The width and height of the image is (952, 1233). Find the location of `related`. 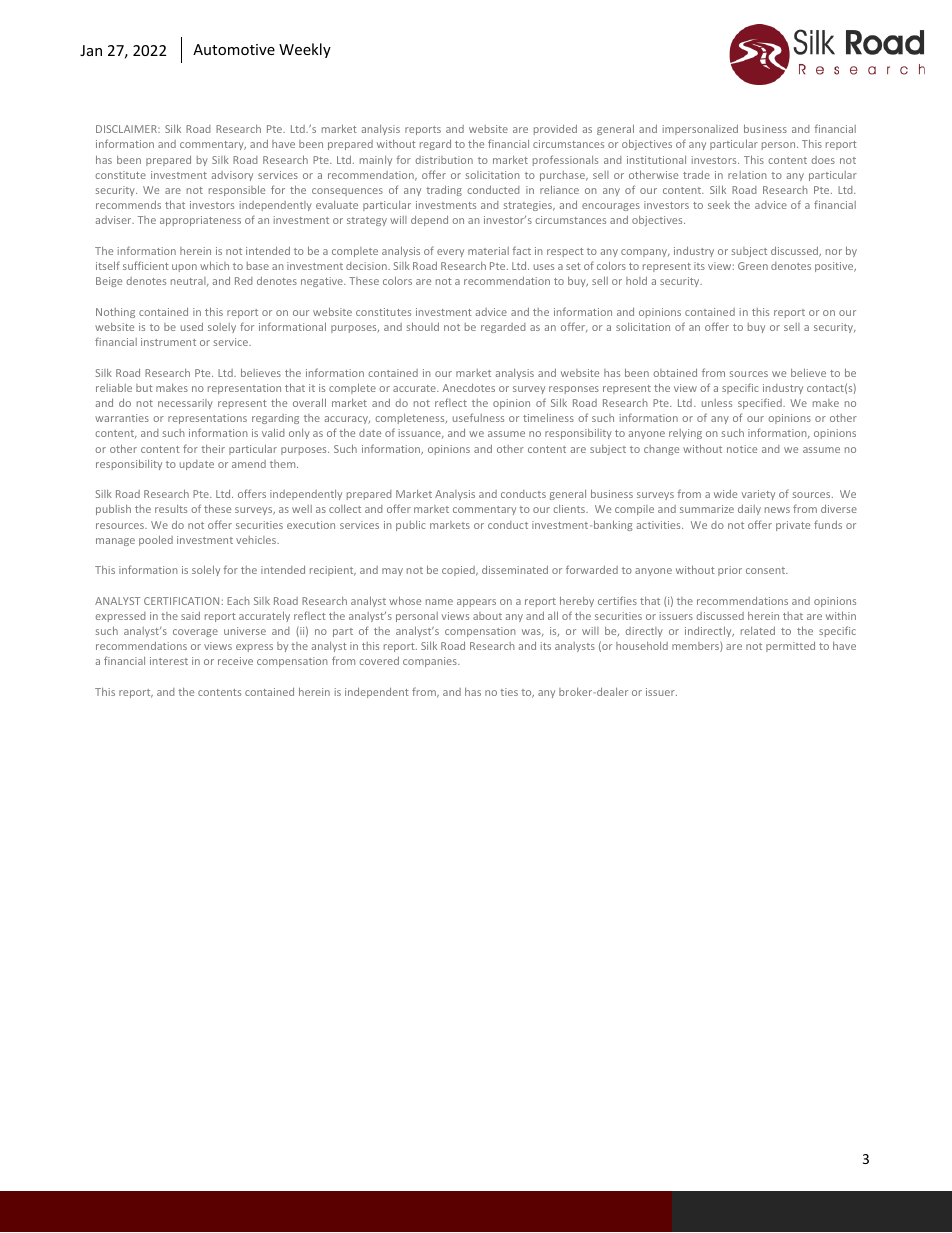

related is located at coordinates (758, 631).
